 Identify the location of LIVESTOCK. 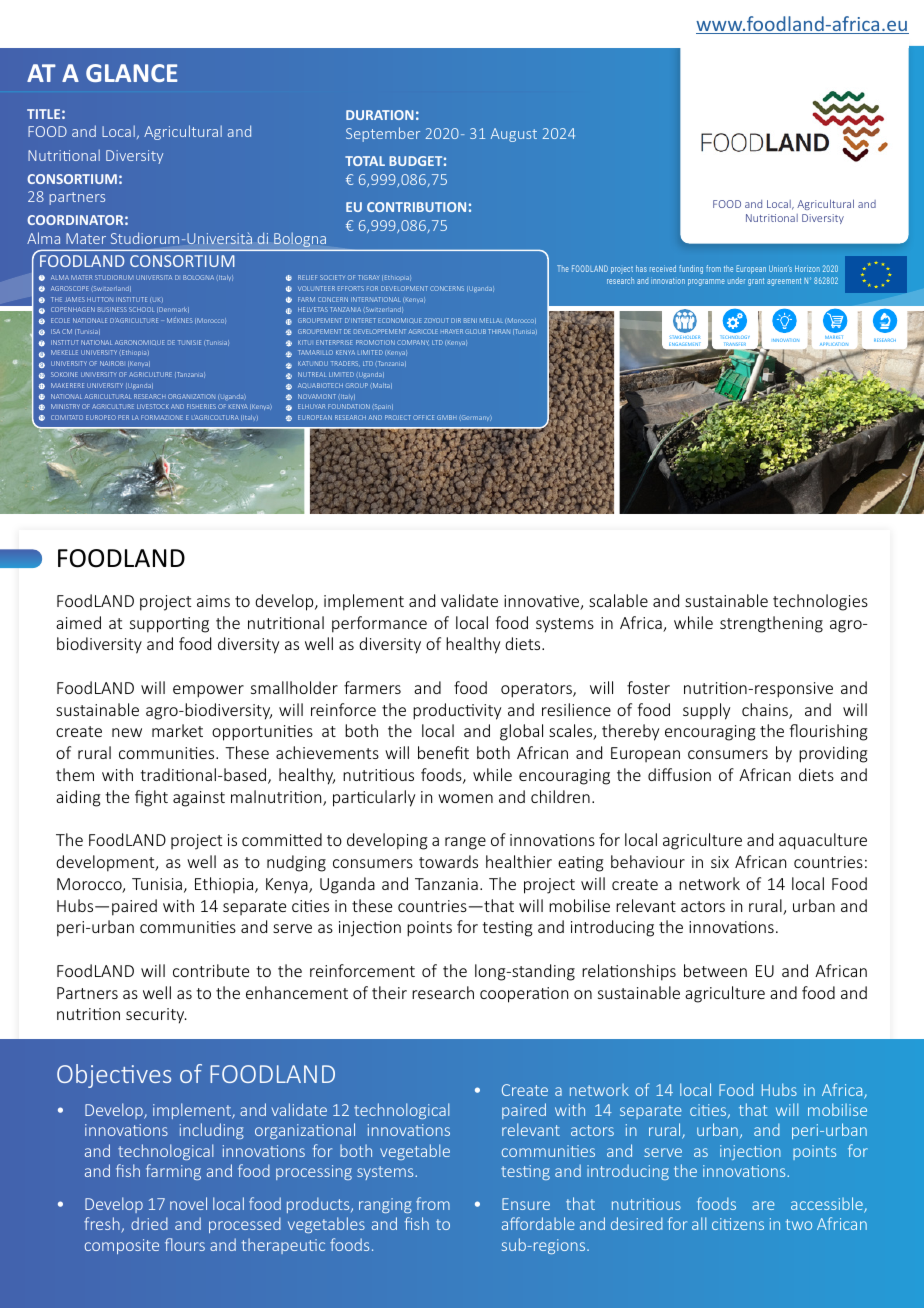
(153, 406).
